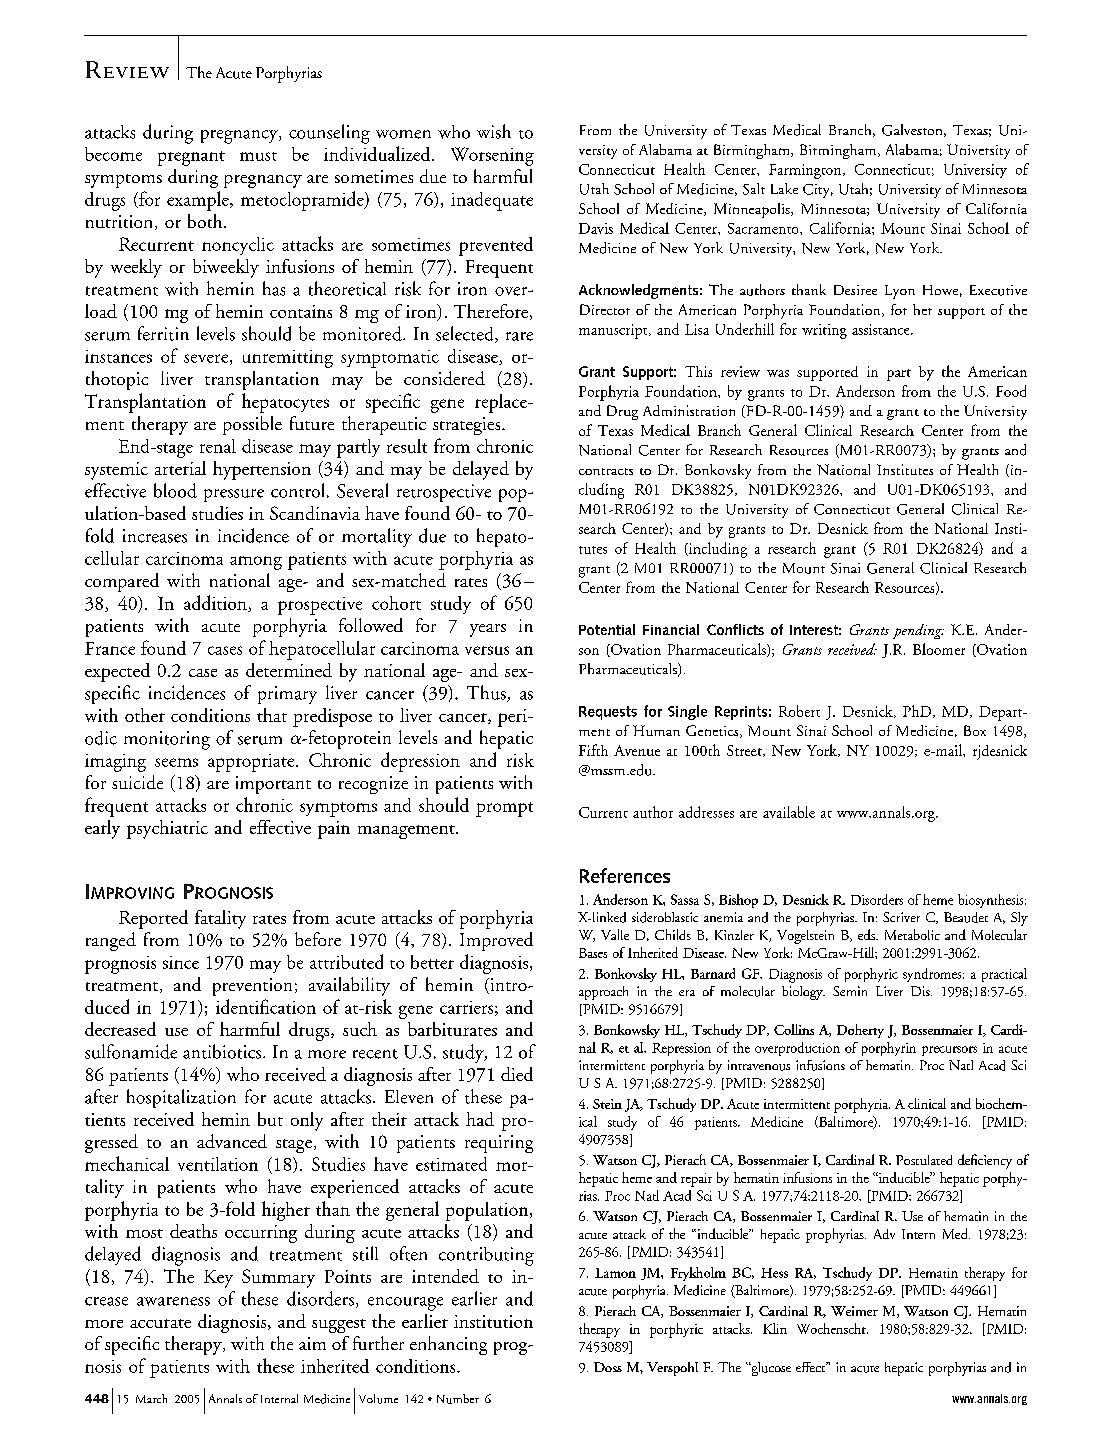 The height and width of the screenshot is (1455, 1111). I want to click on Worsening, so click(492, 156).
